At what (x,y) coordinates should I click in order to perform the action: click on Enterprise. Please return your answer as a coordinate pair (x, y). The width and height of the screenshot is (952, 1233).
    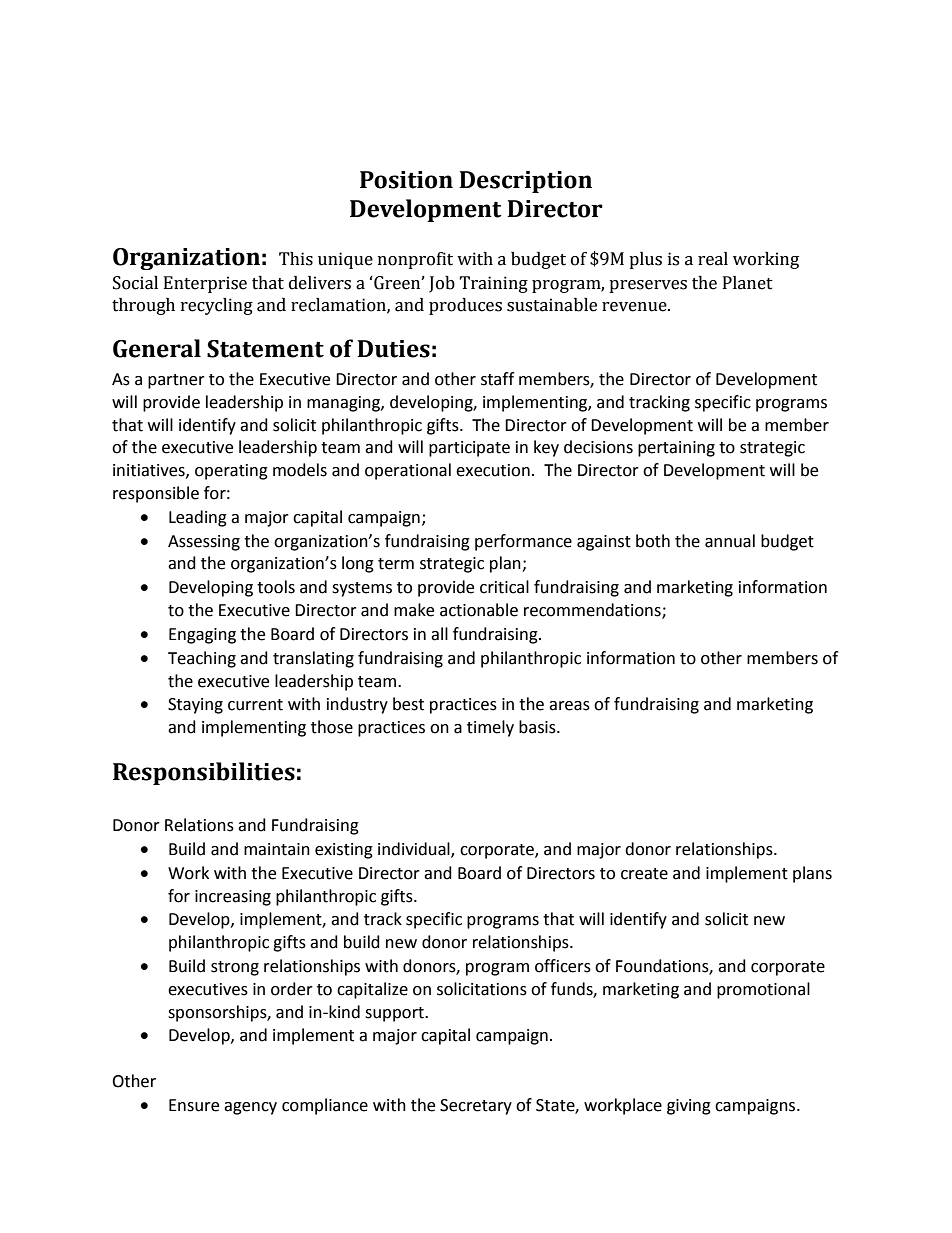
    Looking at the image, I should click on (205, 284).
